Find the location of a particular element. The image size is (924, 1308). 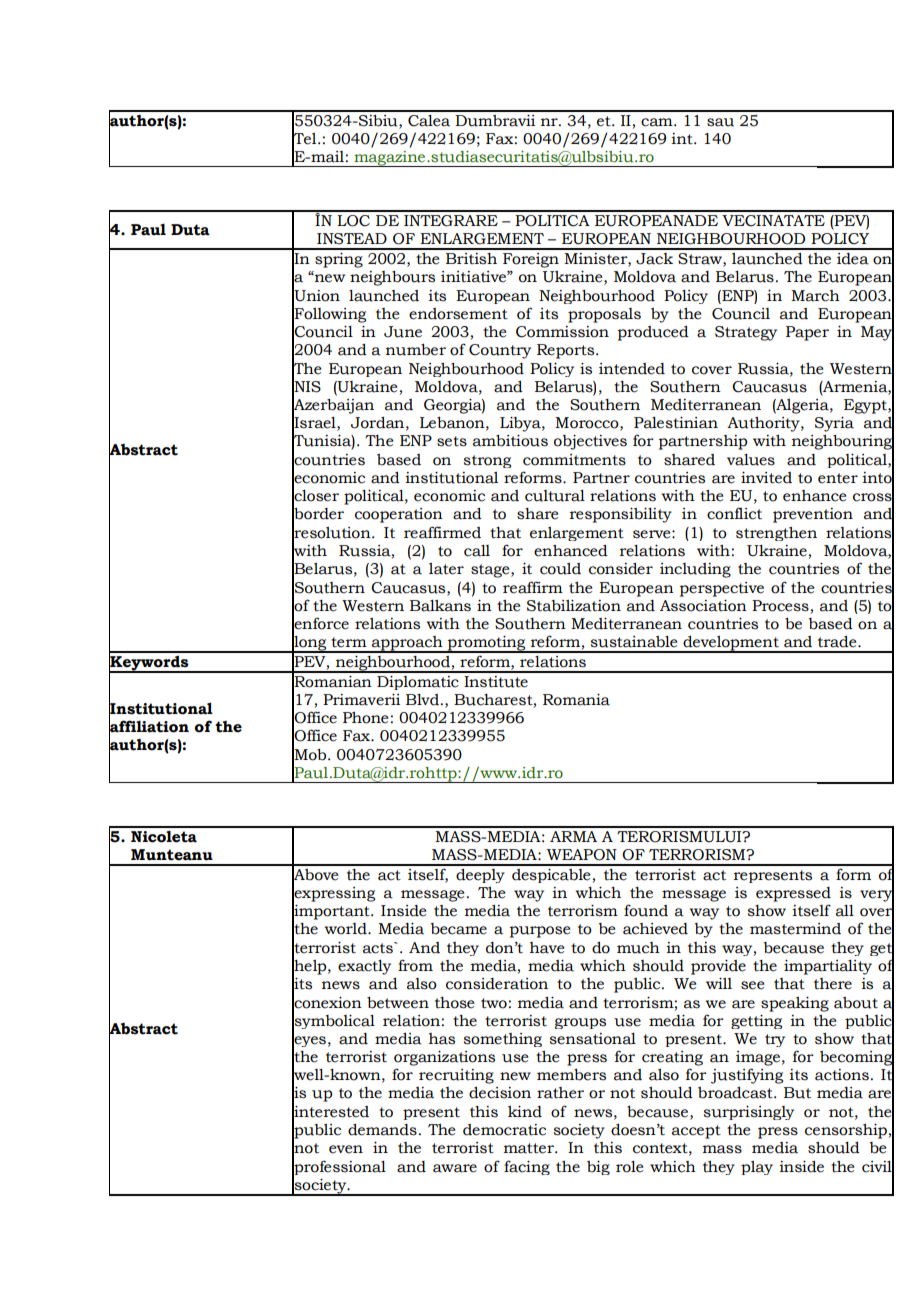

Tel is located at coordinates (305, 138).
